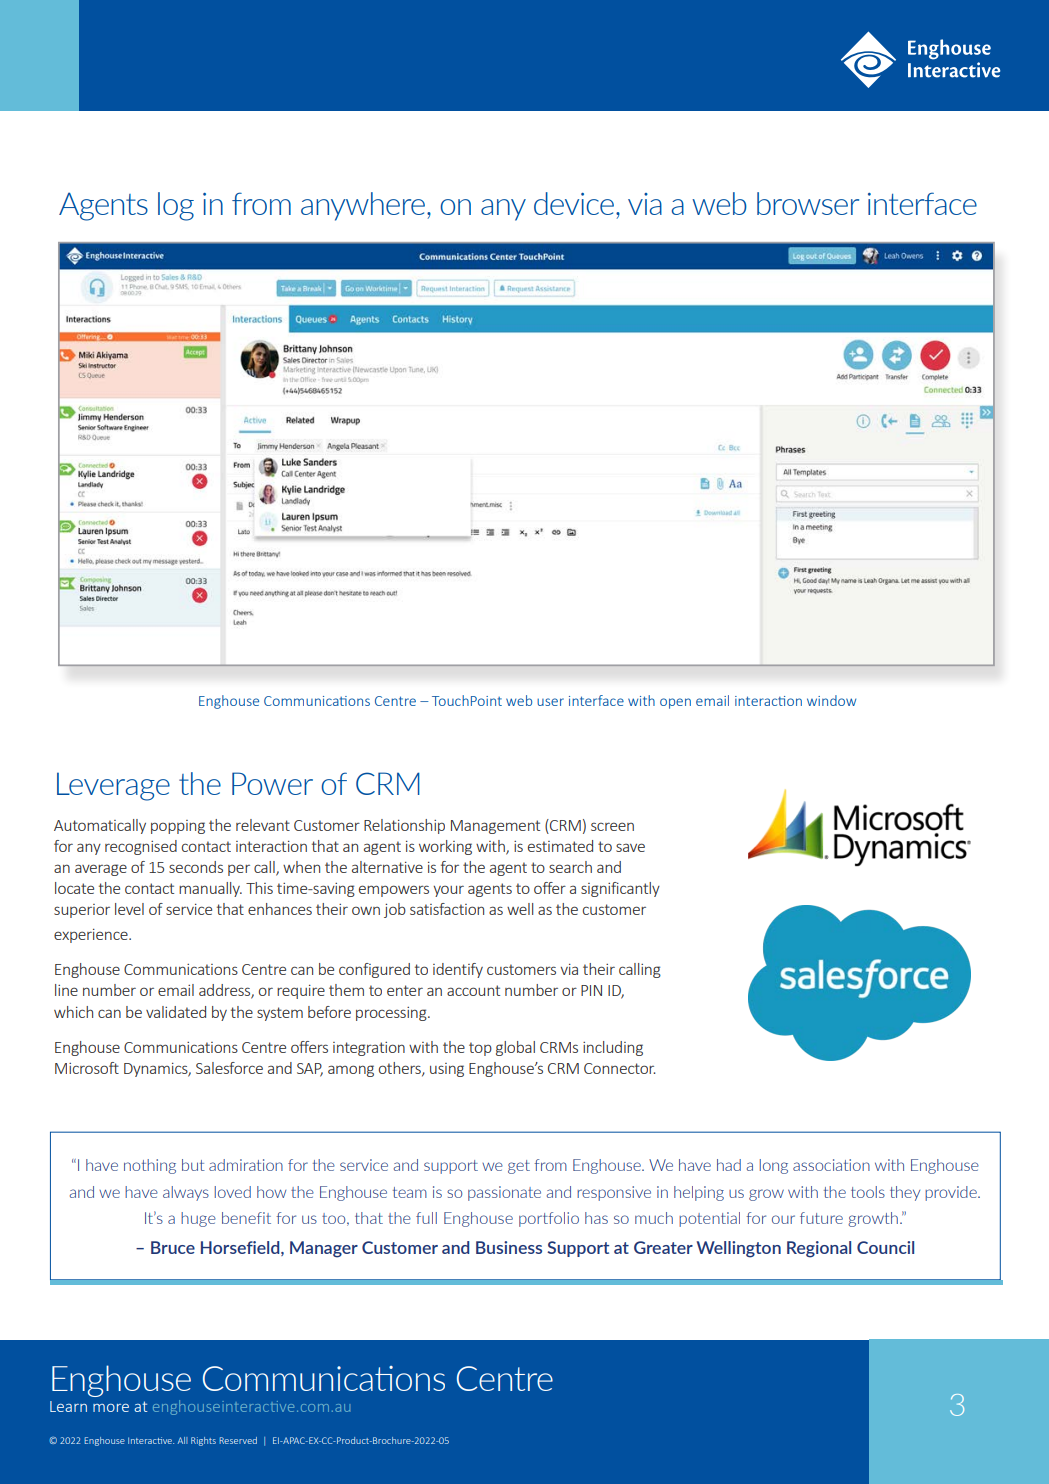  I want to click on log, so click(176, 206).
